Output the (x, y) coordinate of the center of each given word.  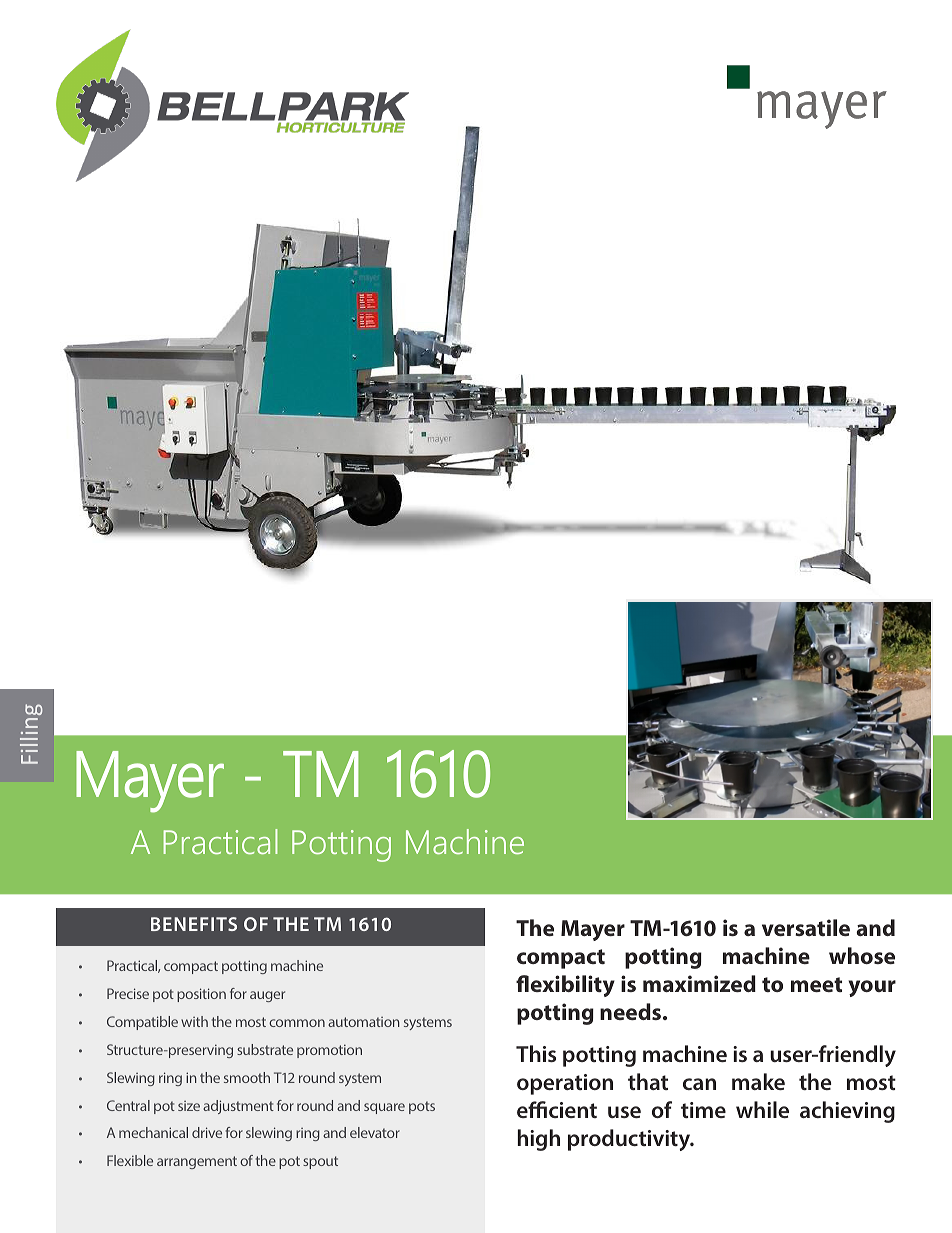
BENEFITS (194, 924)
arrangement (197, 1162)
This (536, 1053)
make (758, 1081)
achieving (847, 1112)
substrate (265, 1049)
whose (862, 955)
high (539, 1140)
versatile (806, 927)
